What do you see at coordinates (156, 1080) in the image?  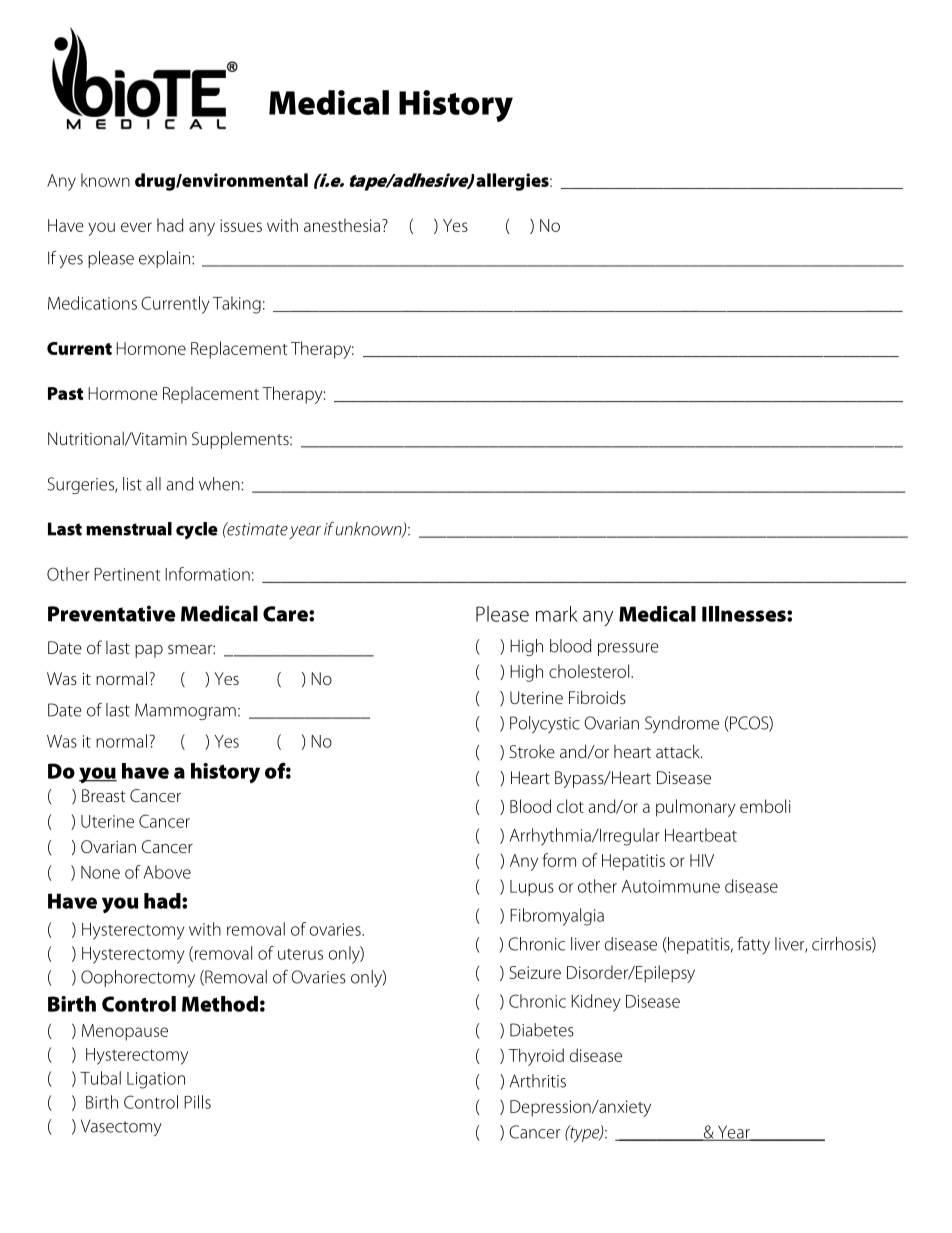 I see `Ligation` at bounding box center [156, 1080].
